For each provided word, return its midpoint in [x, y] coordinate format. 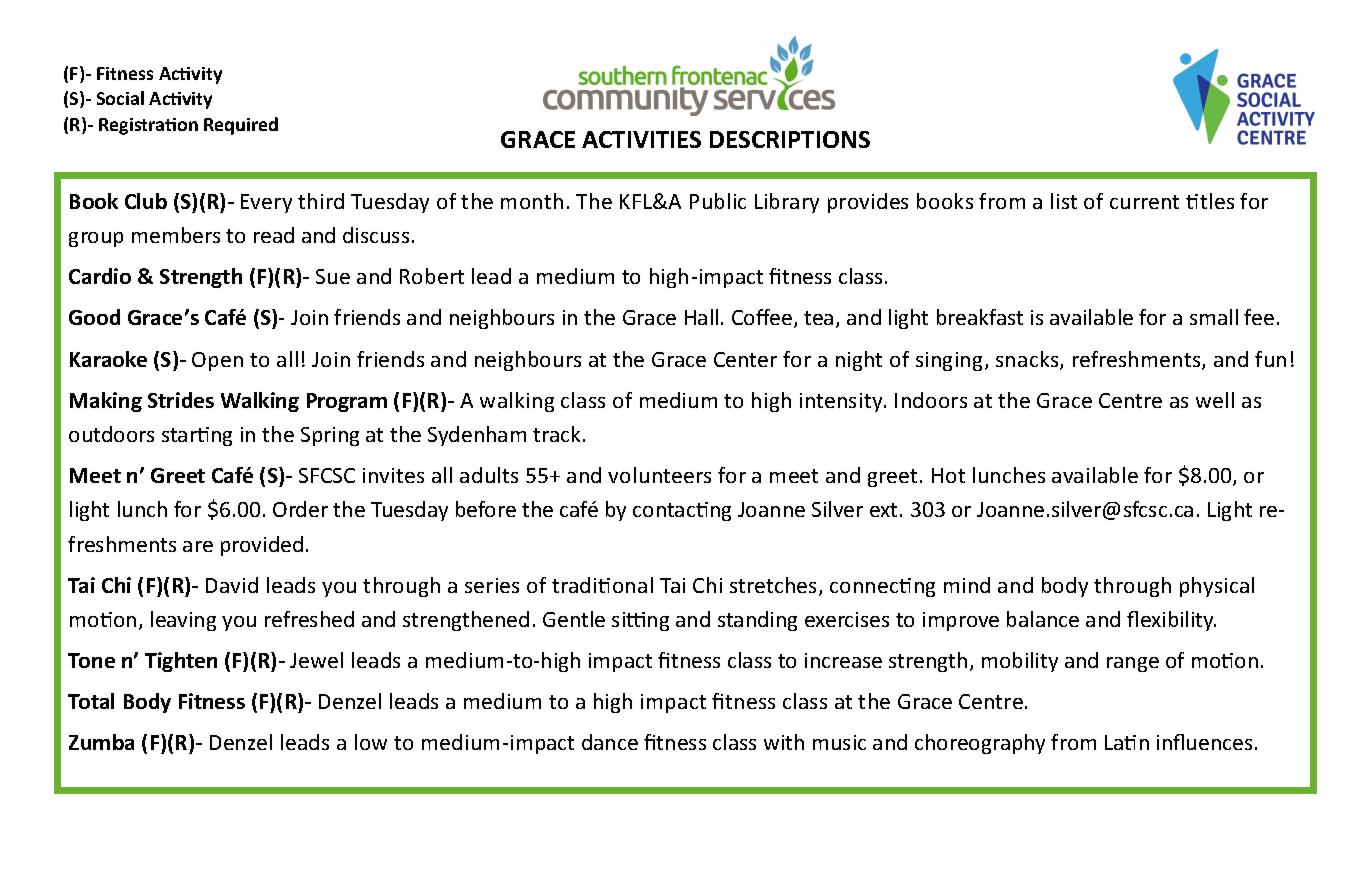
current [1144, 202]
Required [241, 126]
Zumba [101, 742]
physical [1217, 587]
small [1214, 317]
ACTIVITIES [641, 139]
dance [610, 742]
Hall [701, 317]
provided [262, 546]
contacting [682, 511]
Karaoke [108, 359]
